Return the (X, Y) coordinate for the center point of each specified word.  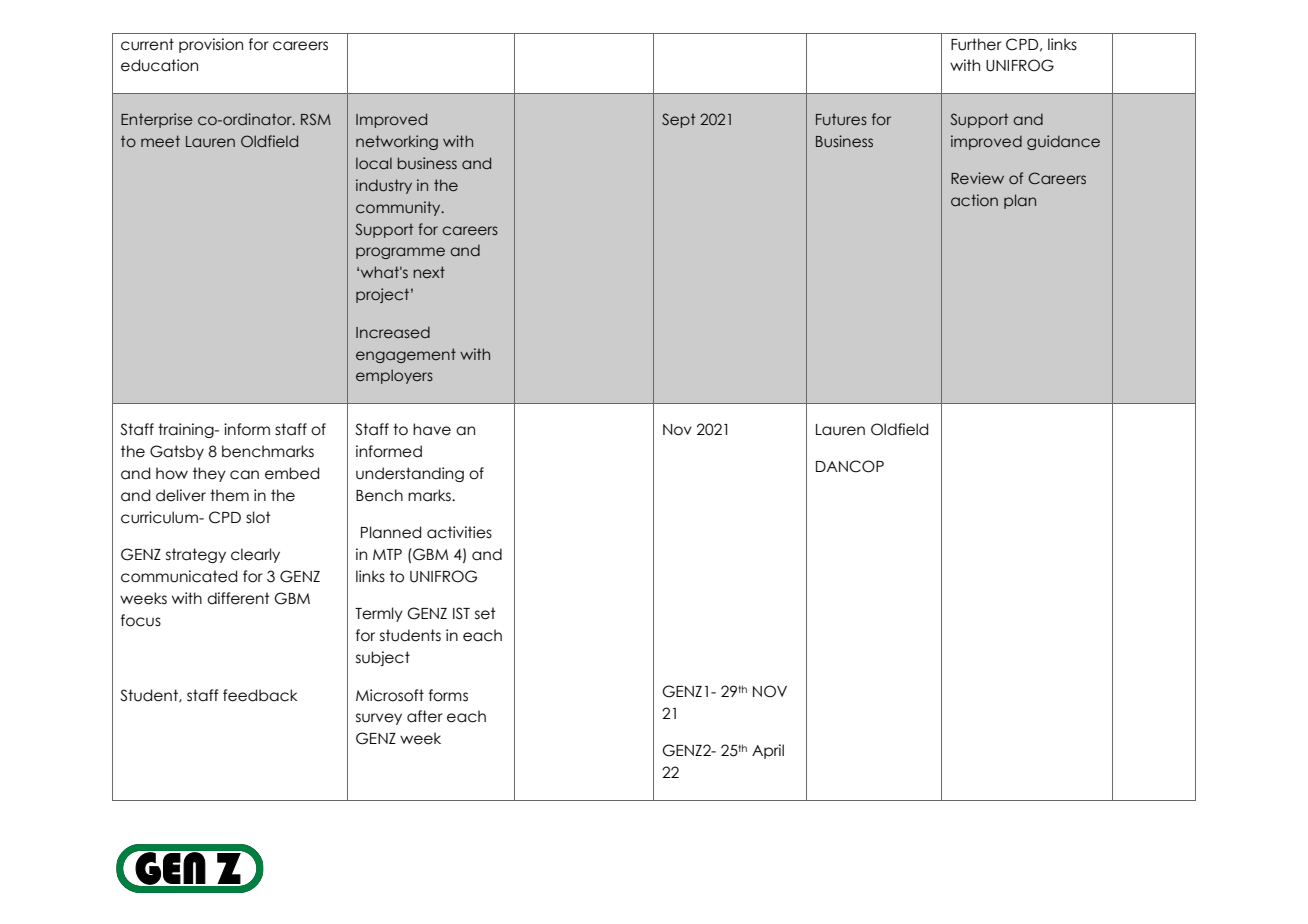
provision (211, 45)
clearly (255, 555)
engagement (406, 355)
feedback (260, 695)
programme (400, 253)
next (429, 272)
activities (459, 532)
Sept (678, 120)
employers (394, 376)
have (432, 429)
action (974, 200)
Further (976, 44)
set (485, 613)
